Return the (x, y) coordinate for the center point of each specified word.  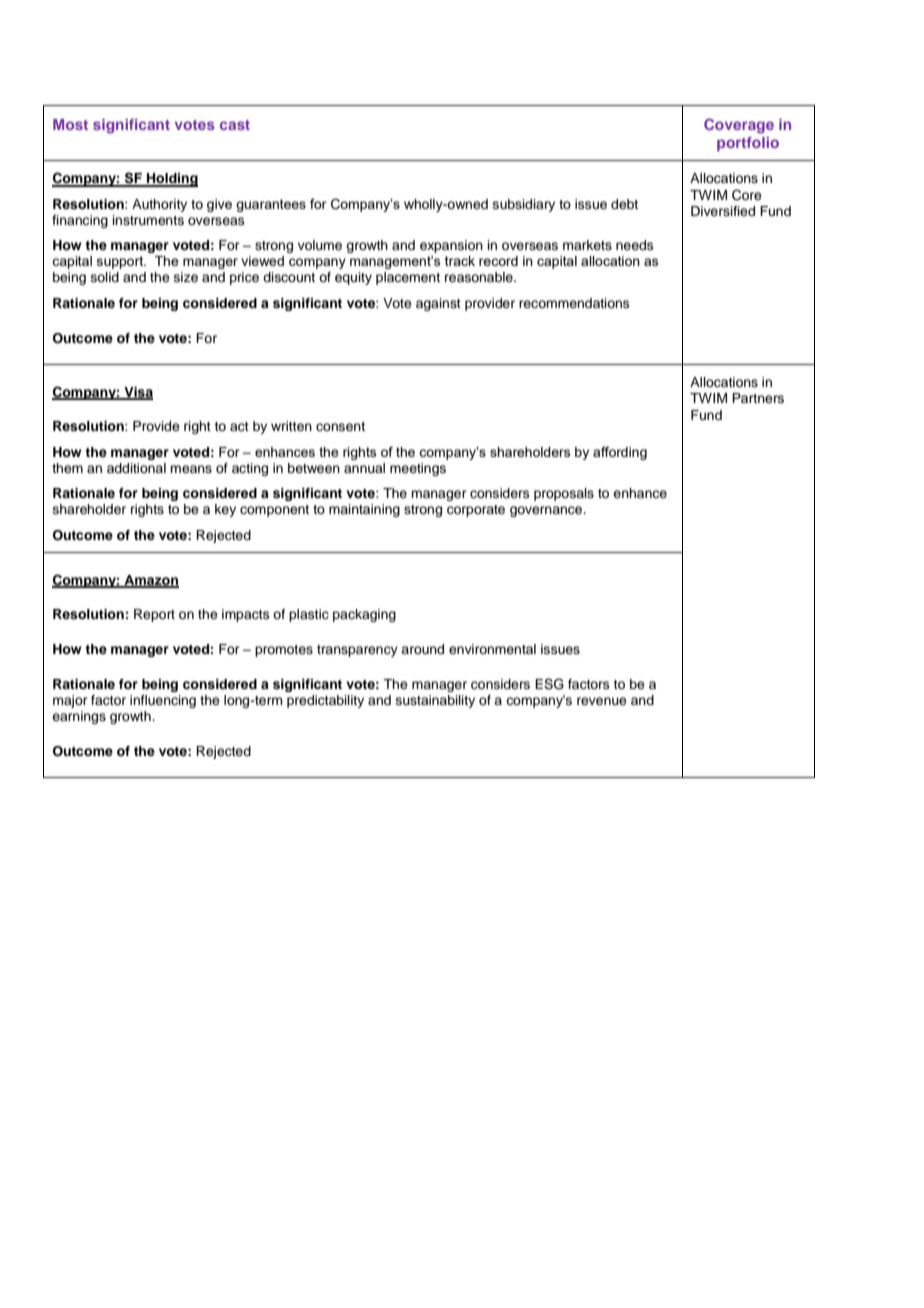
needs (635, 245)
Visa (137, 393)
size (186, 277)
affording (620, 453)
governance (547, 511)
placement (408, 278)
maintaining (364, 510)
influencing (163, 701)
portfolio (748, 144)
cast (235, 125)
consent (340, 426)
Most (70, 124)
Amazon (150, 581)
